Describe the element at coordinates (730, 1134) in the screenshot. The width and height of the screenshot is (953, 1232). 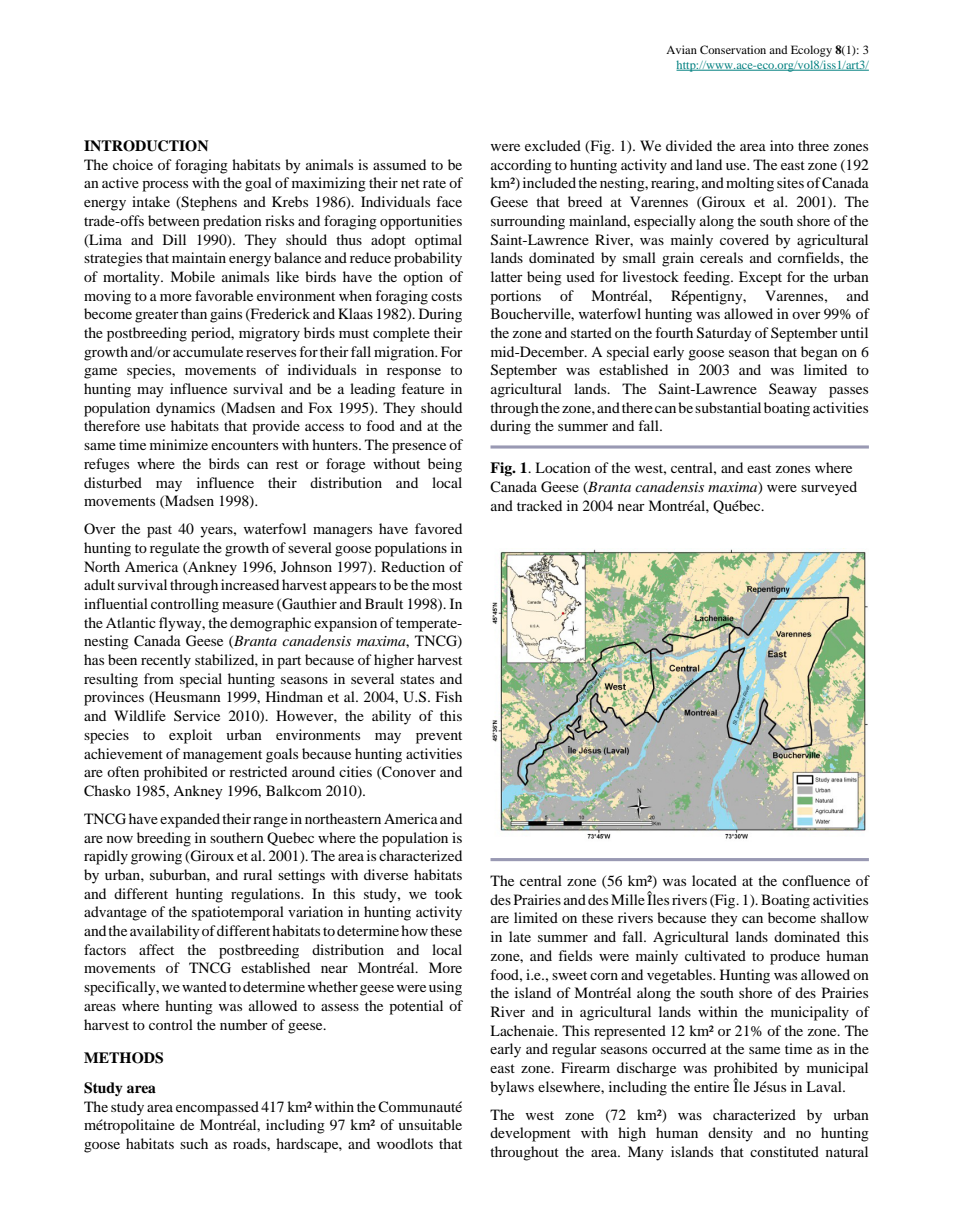
I see `density` at that location.
